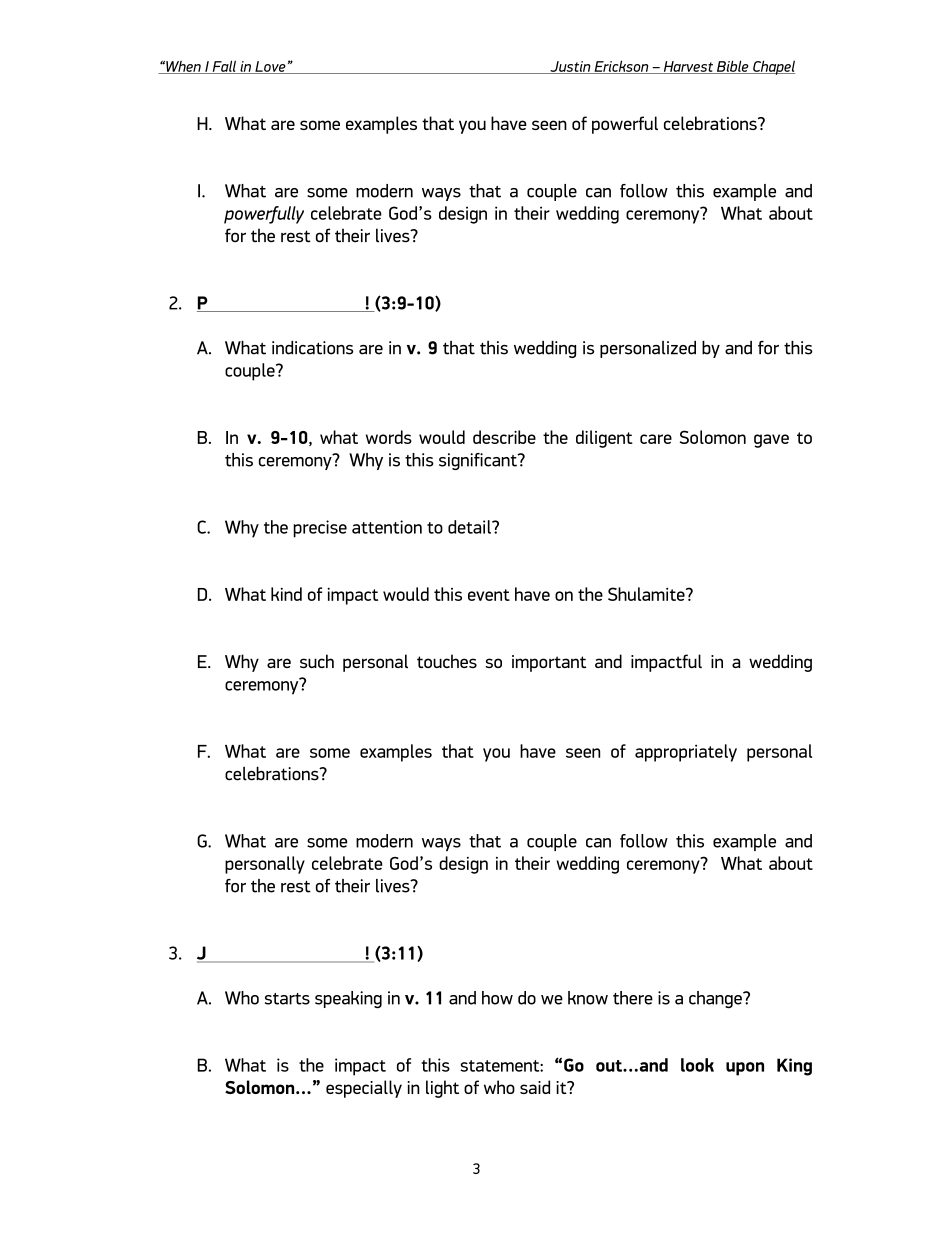 The height and width of the screenshot is (1233, 952). What do you see at coordinates (570, 67) in the screenshot?
I see `Justin` at bounding box center [570, 67].
